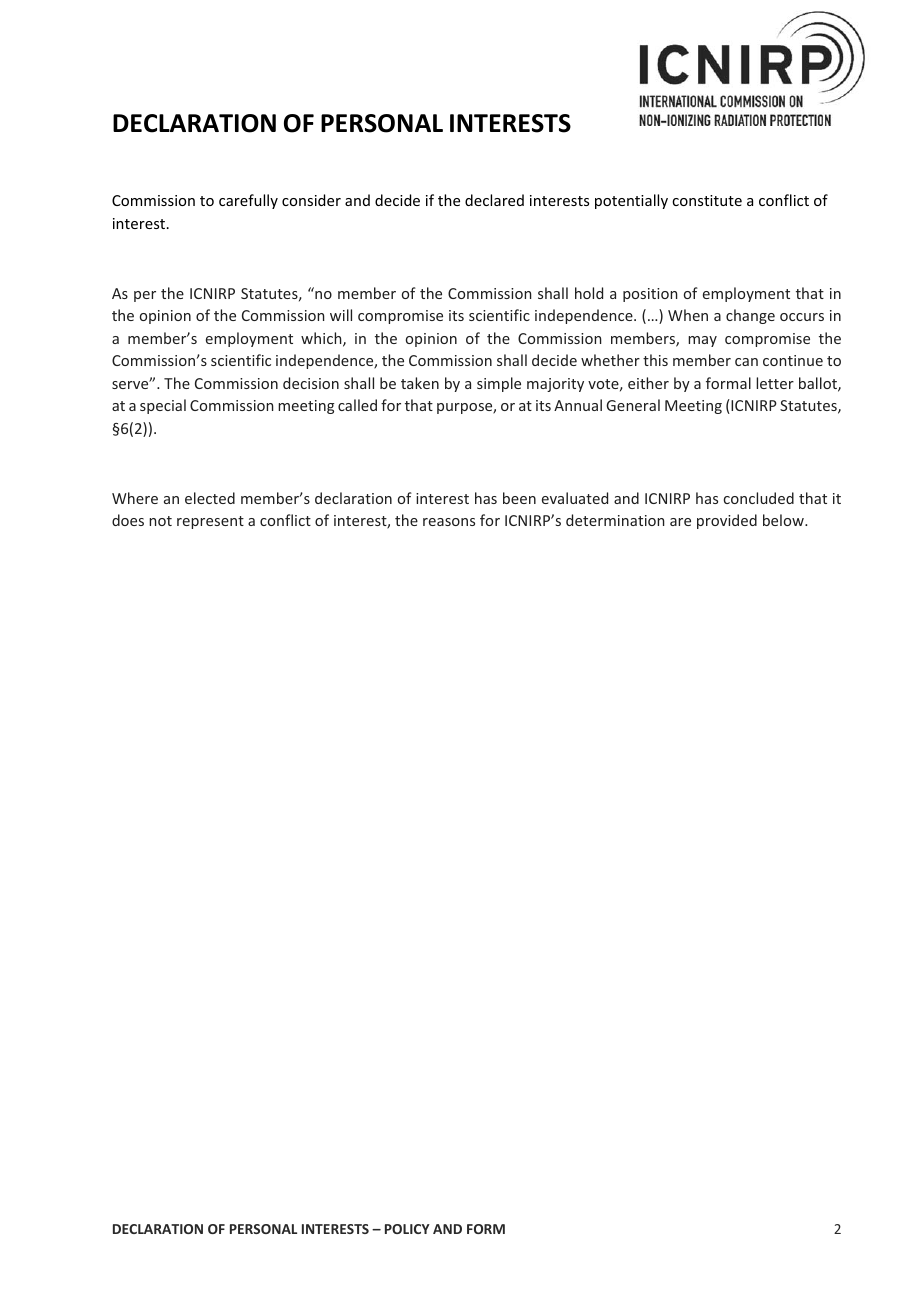  What do you see at coordinates (248, 201) in the image?
I see `carefully` at bounding box center [248, 201].
